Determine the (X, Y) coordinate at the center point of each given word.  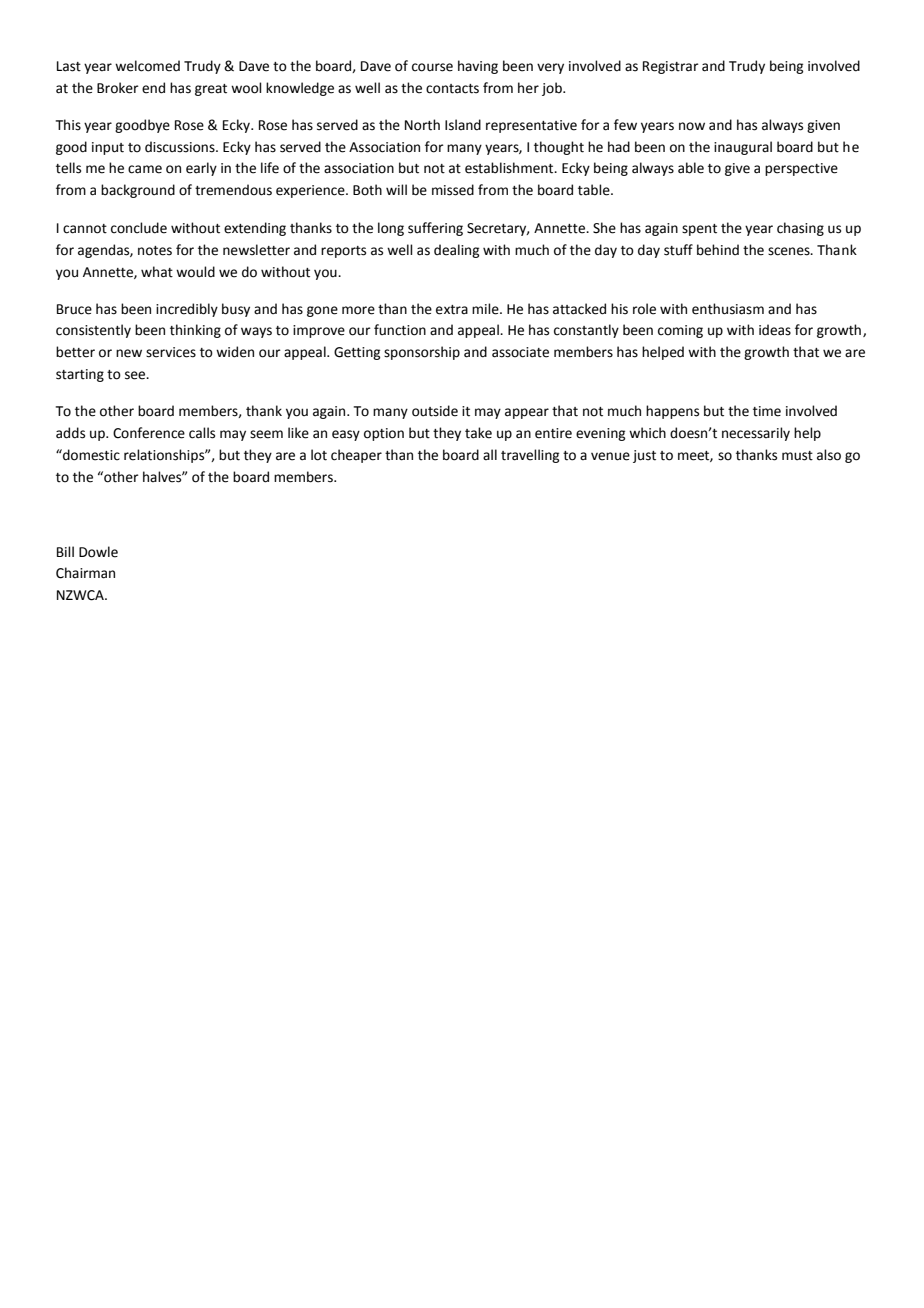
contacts (452, 89)
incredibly (187, 310)
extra (452, 310)
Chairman (85, 573)
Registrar (671, 67)
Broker (118, 88)
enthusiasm (728, 309)
